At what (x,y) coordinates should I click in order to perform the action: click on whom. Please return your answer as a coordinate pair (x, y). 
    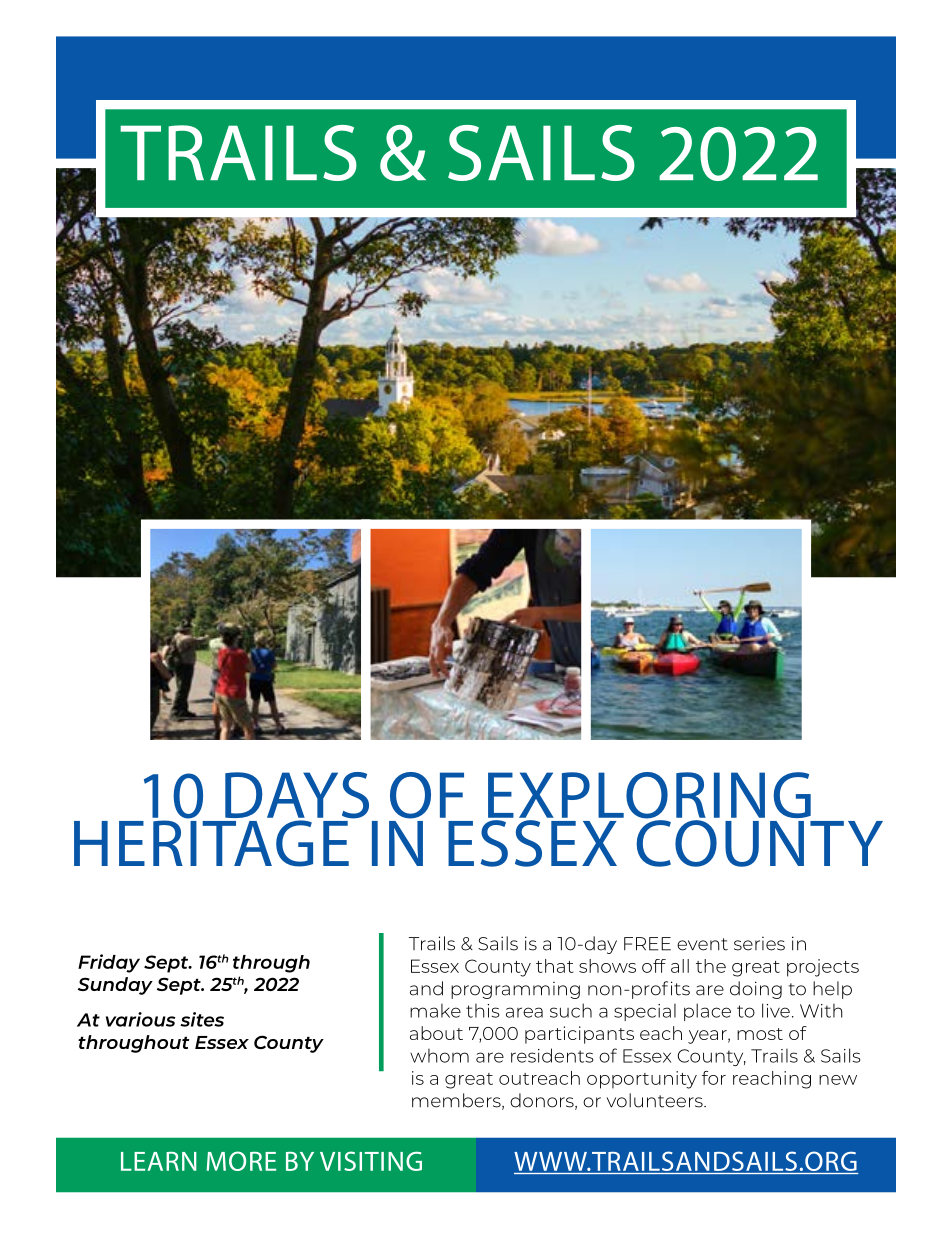
    Looking at the image, I should click on (439, 1056).
